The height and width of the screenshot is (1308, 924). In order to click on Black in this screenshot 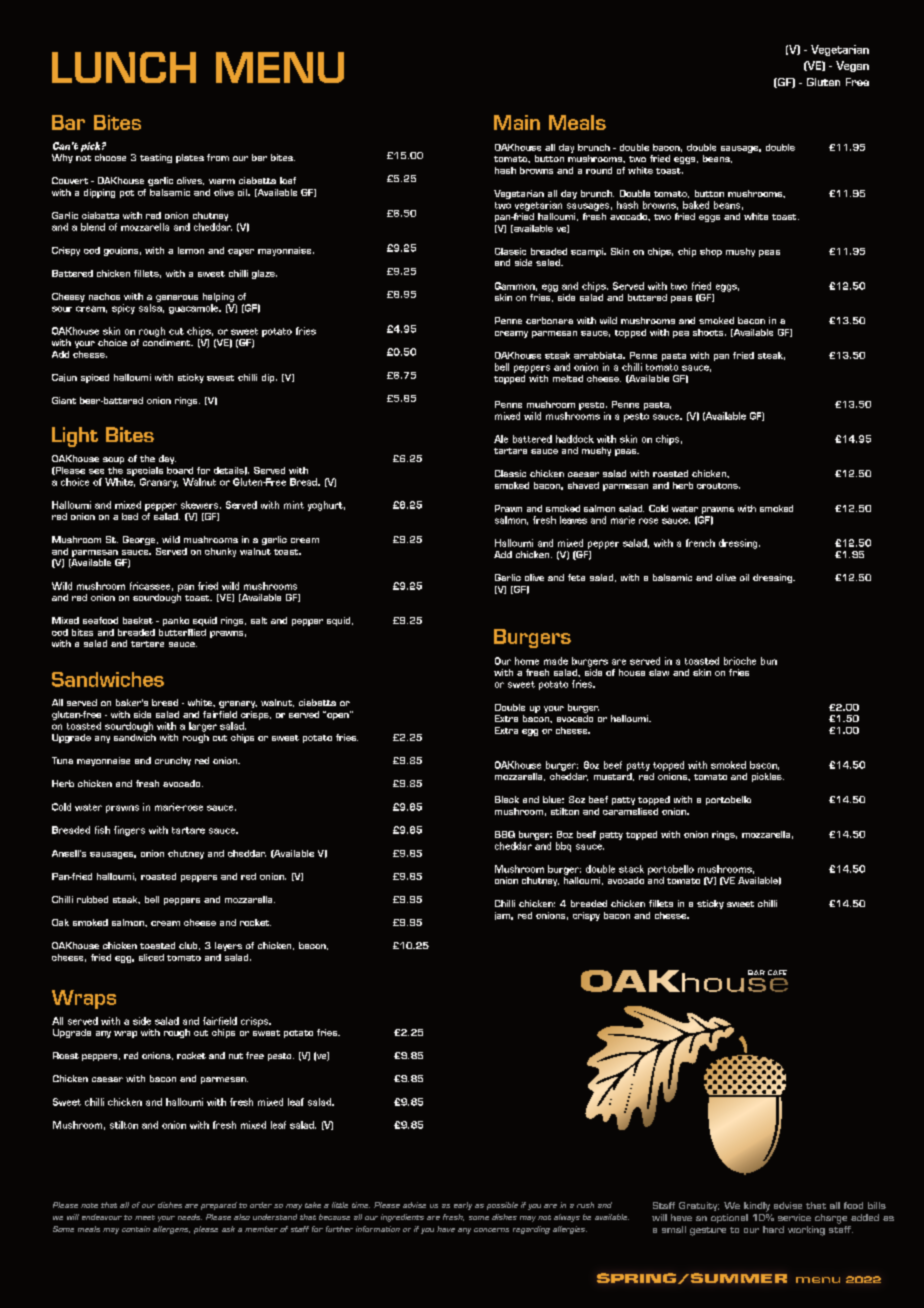, I will do `click(507, 799)`.
